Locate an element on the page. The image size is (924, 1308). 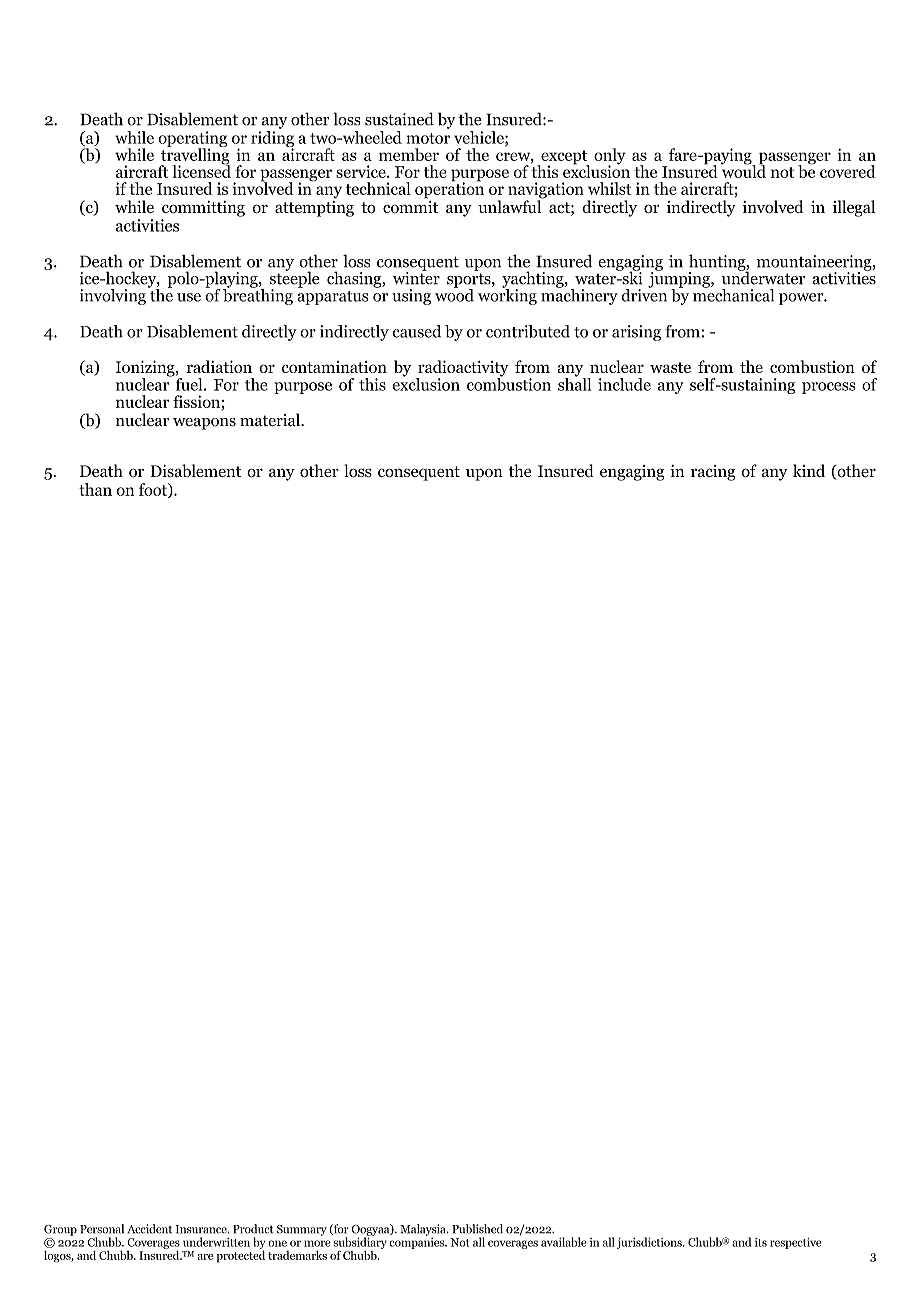
its is located at coordinates (761, 1242).
